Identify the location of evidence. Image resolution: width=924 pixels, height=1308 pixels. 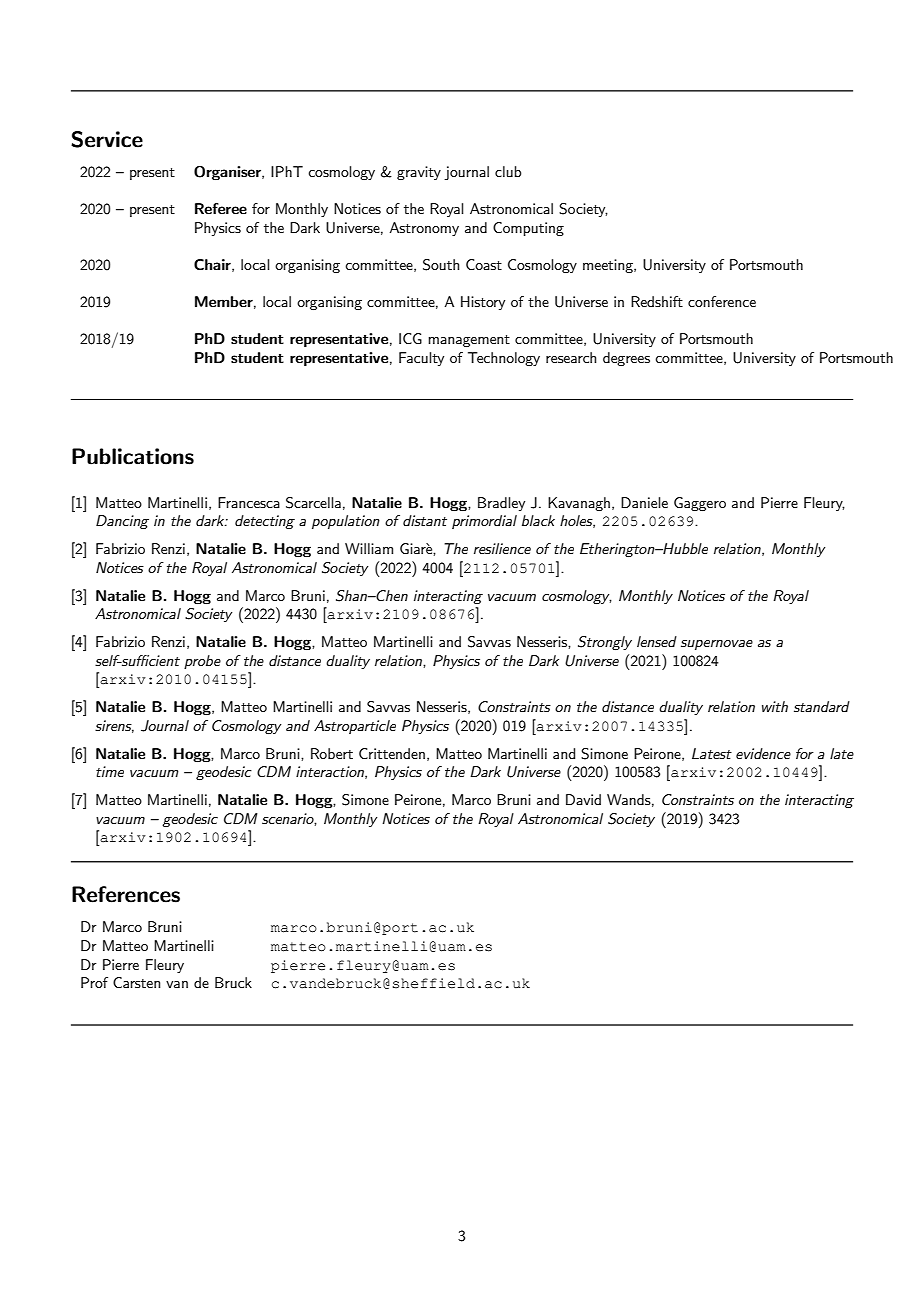
(763, 753).
